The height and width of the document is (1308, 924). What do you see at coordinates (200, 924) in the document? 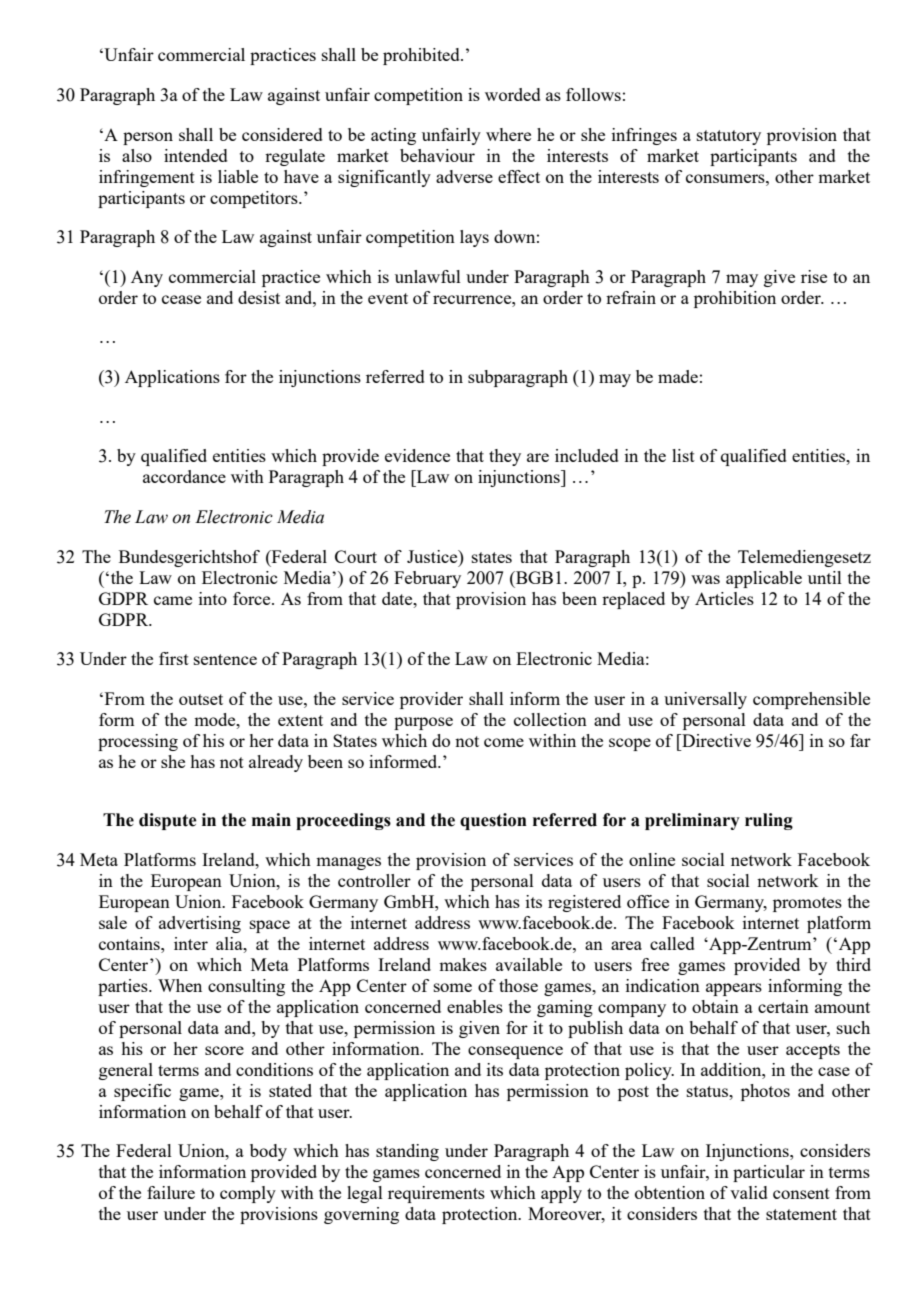
I see `advertising` at bounding box center [200, 924].
